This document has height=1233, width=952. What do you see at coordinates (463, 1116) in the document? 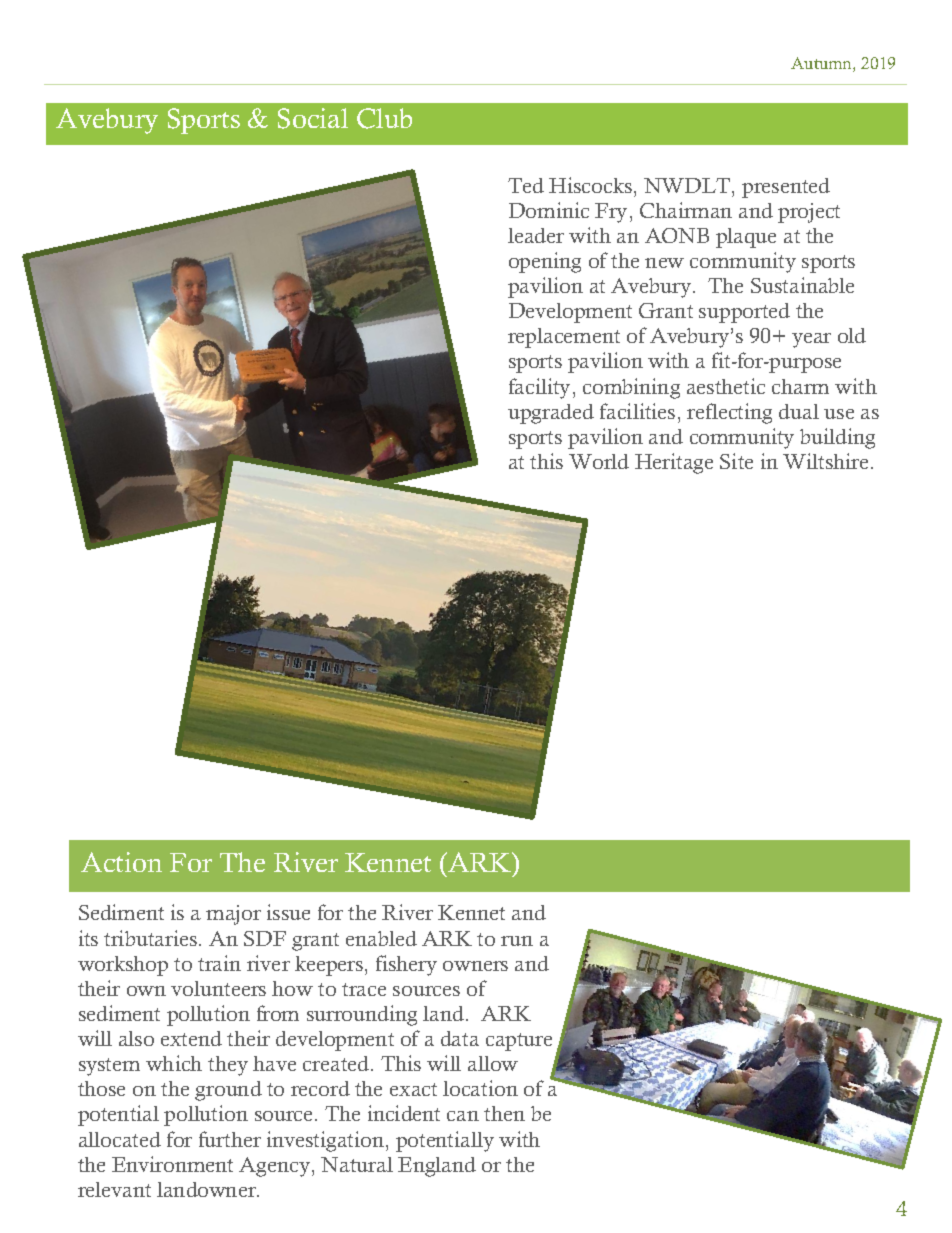
I see `can` at bounding box center [463, 1116].
